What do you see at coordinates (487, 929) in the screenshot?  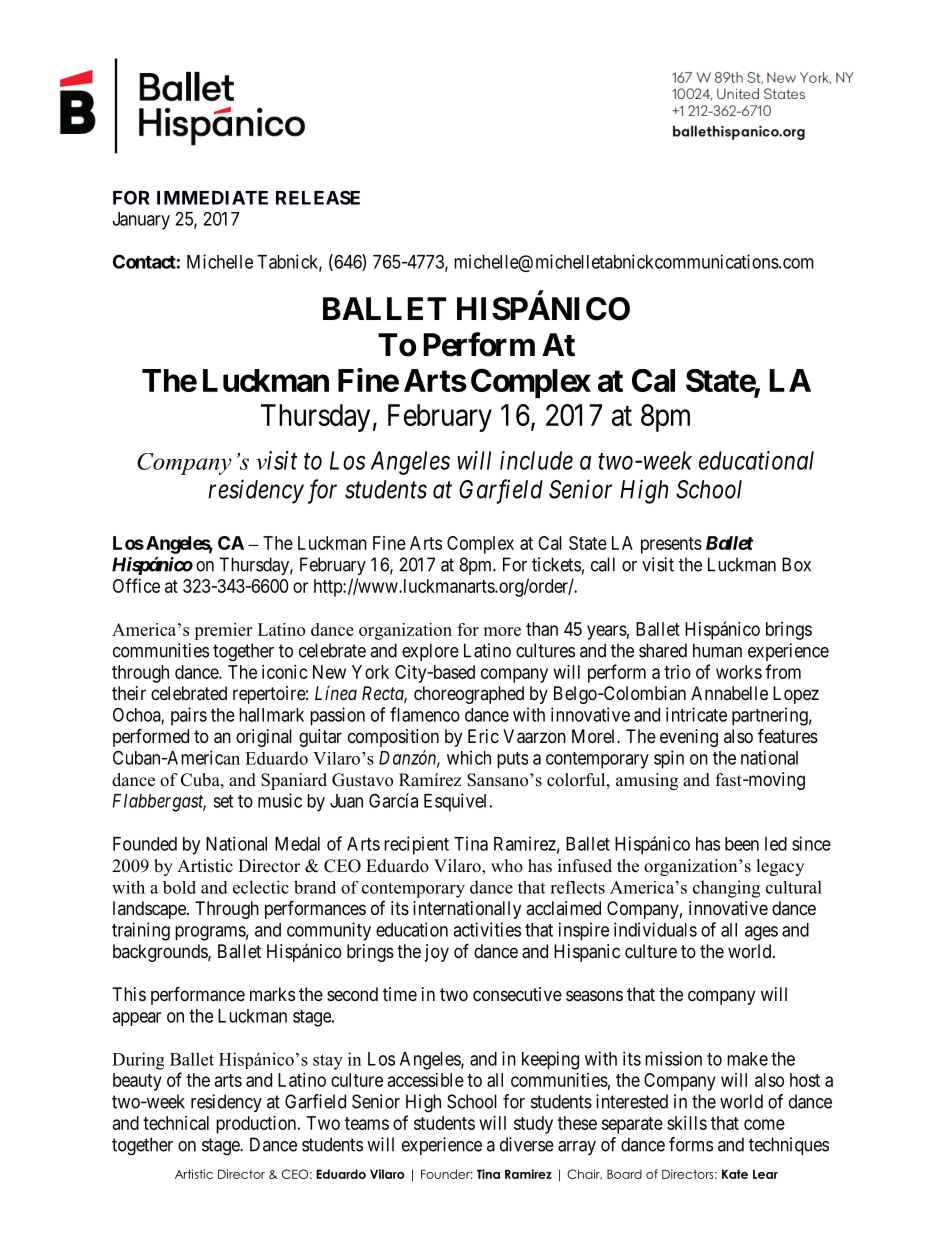 I see `activities` at bounding box center [487, 929].
